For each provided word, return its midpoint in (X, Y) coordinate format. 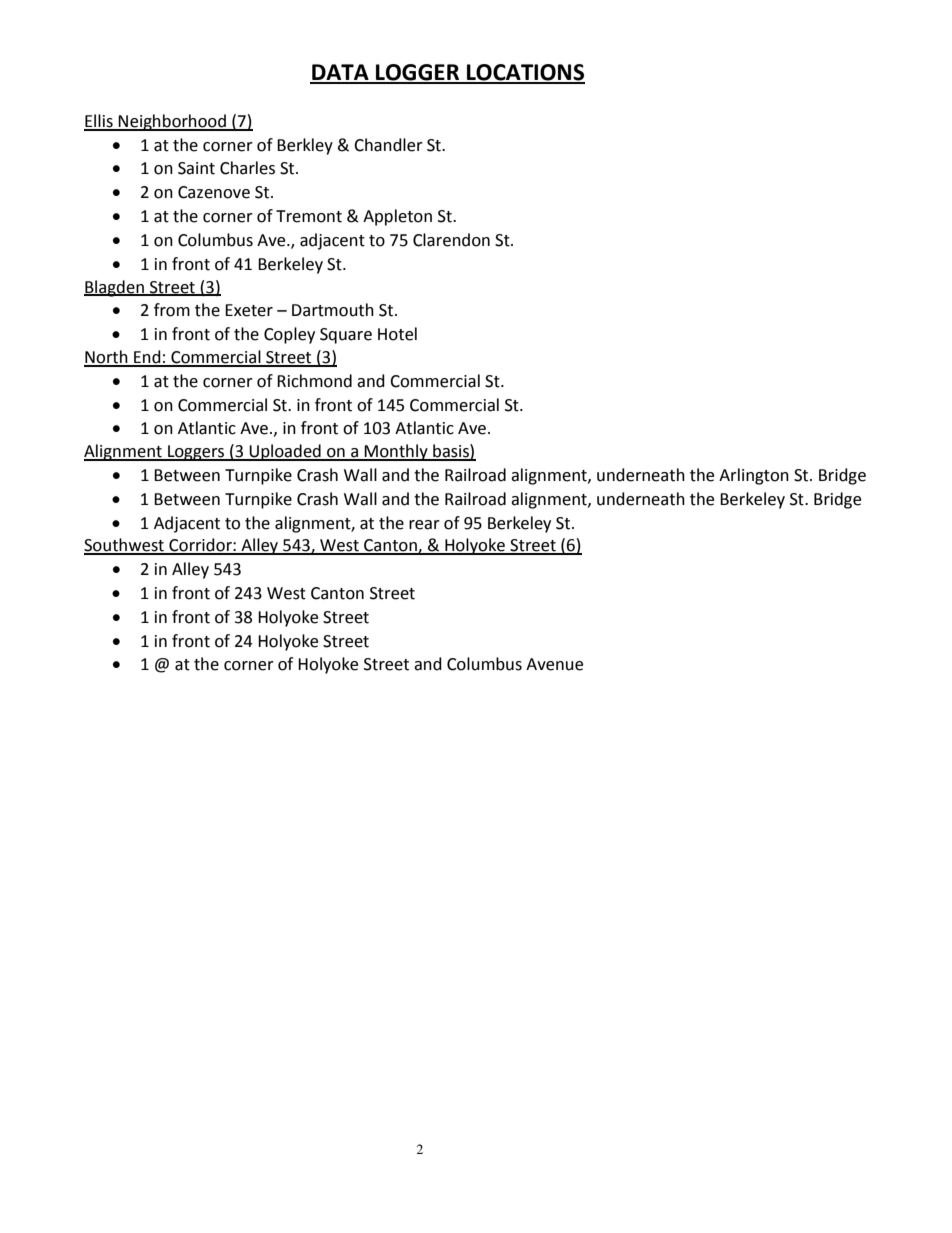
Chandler (388, 145)
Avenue (554, 664)
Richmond (314, 381)
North (107, 358)
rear (424, 525)
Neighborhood (172, 122)
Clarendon (451, 240)
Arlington (754, 476)
